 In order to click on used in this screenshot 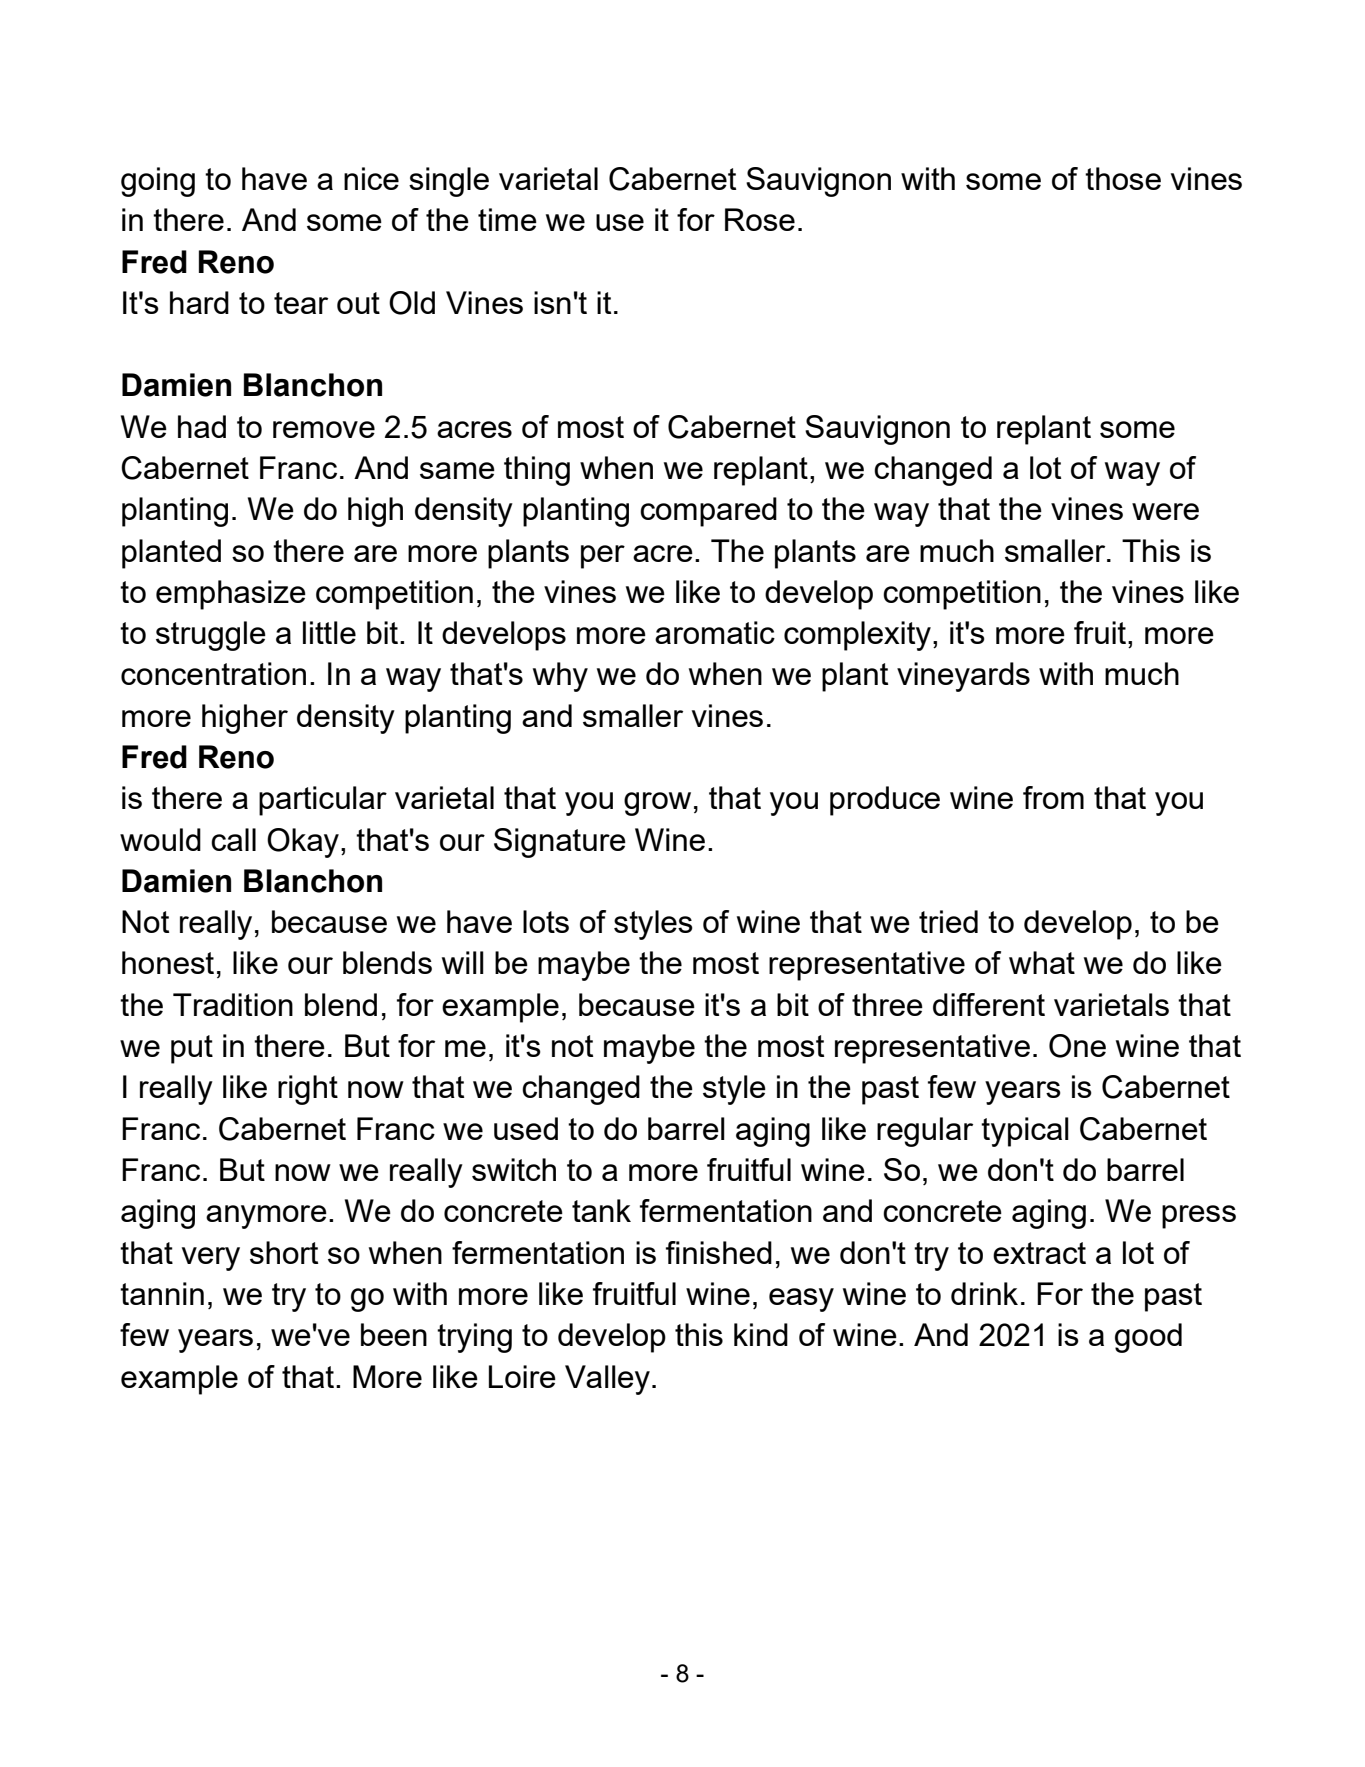, I will do `click(526, 1128)`.
